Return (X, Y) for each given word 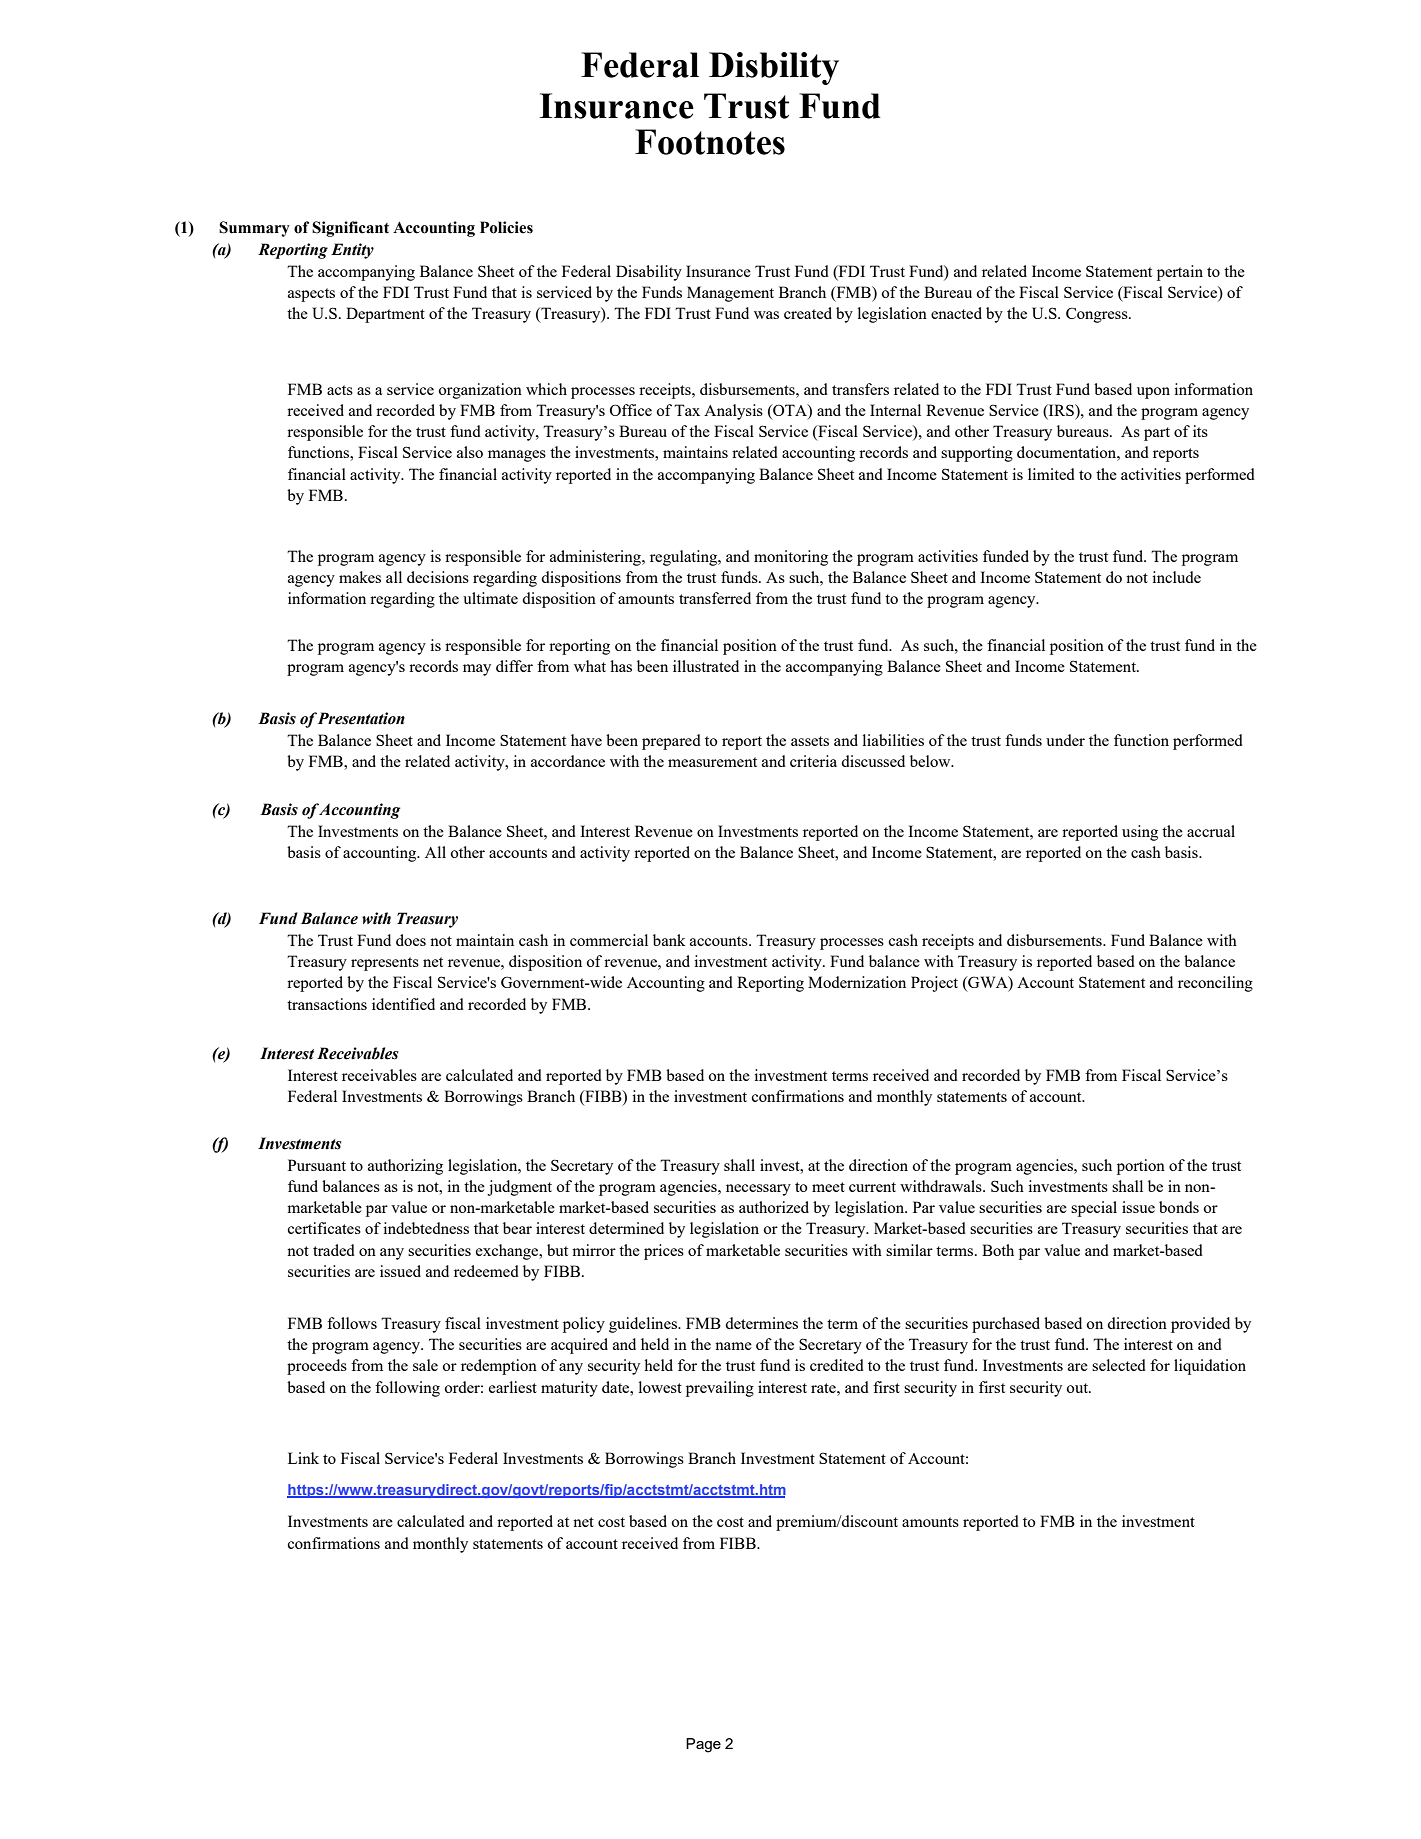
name (733, 1346)
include (1176, 577)
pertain (1180, 273)
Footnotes (710, 142)
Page (703, 1745)
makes (360, 577)
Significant (350, 229)
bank (669, 940)
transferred (715, 598)
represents (385, 964)
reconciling (1215, 984)
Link (303, 1458)
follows (352, 1323)
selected (1119, 1365)
